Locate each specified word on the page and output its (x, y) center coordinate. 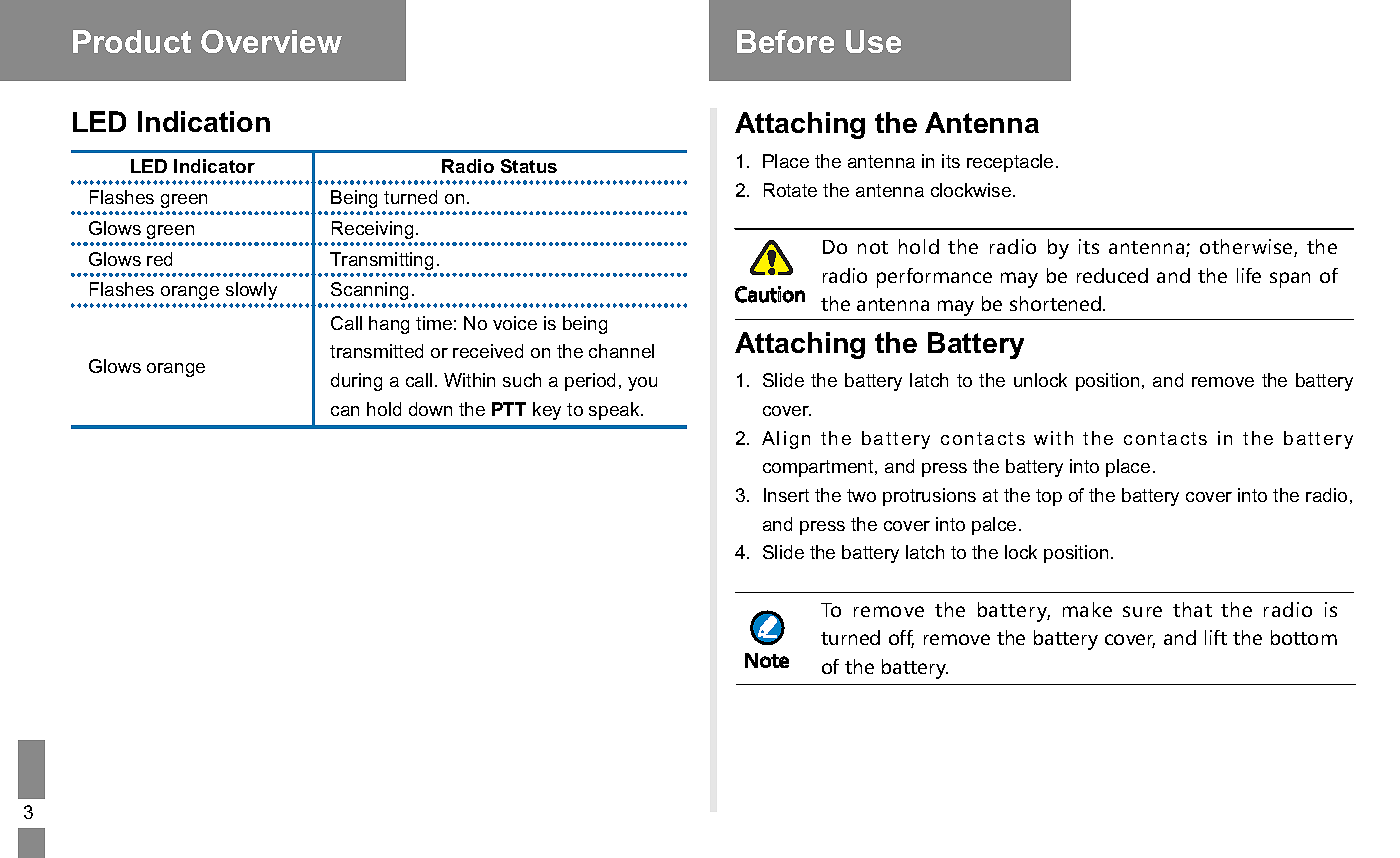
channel (621, 351)
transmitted (376, 351)
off (901, 639)
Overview (271, 41)
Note (767, 660)
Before (785, 41)
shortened (1057, 303)
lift (1216, 637)
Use (873, 41)
